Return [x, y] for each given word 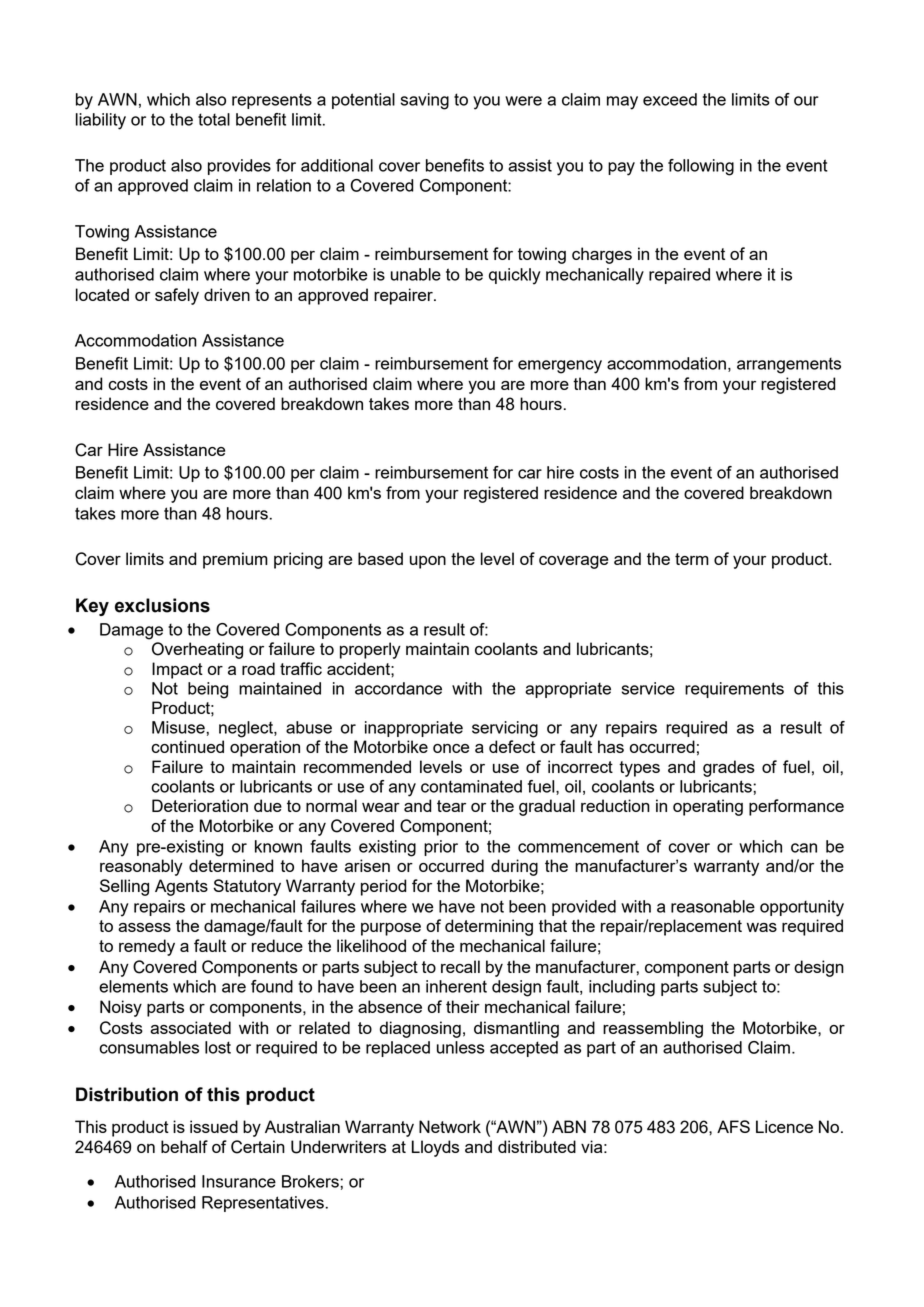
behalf [184, 1146]
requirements [734, 690]
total [214, 119]
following [701, 167]
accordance [398, 688]
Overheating [197, 650]
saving [425, 101]
